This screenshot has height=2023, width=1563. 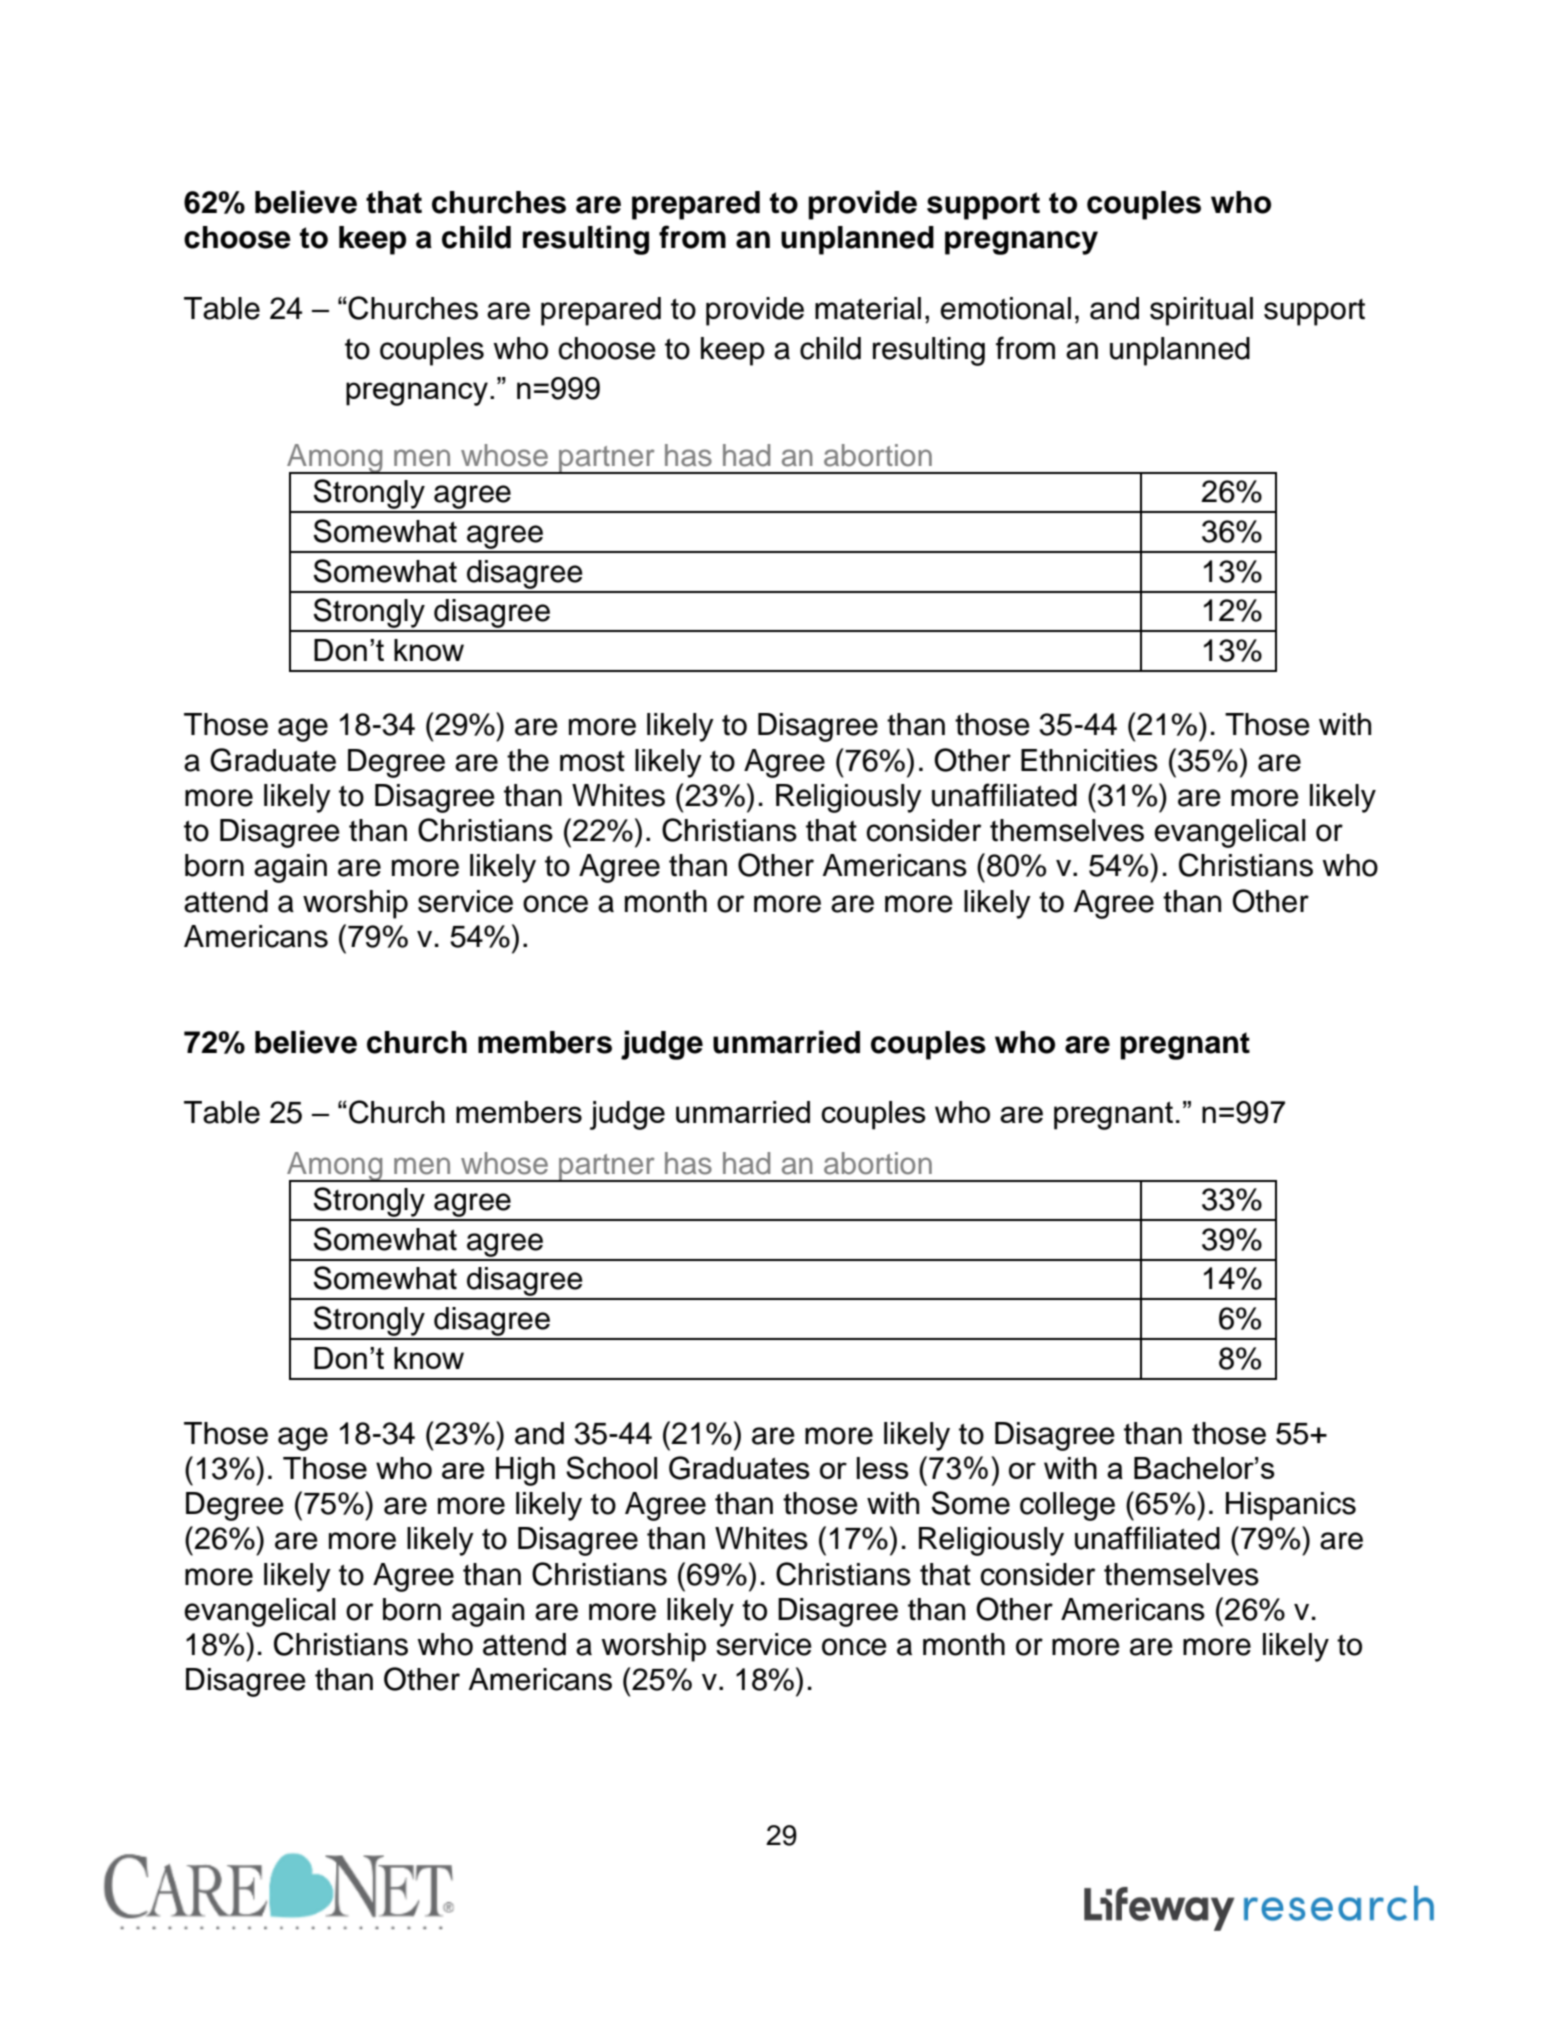 What do you see at coordinates (868, 308) in the screenshot?
I see `material` at bounding box center [868, 308].
